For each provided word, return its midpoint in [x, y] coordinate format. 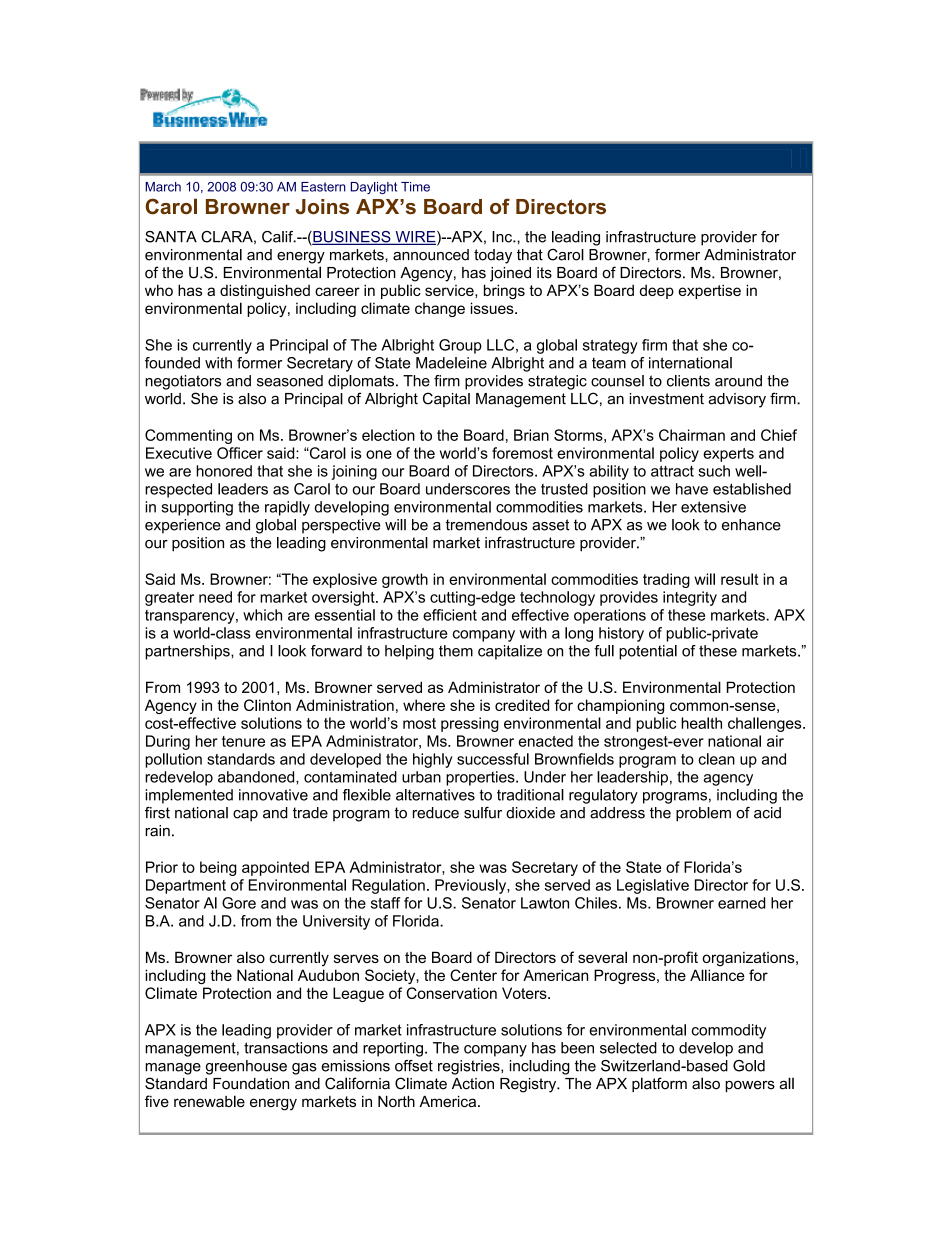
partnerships [188, 652]
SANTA [171, 237]
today [493, 256]
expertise [710, 291]
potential [648, 652]
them [456, 651]
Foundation [251, 1084]
